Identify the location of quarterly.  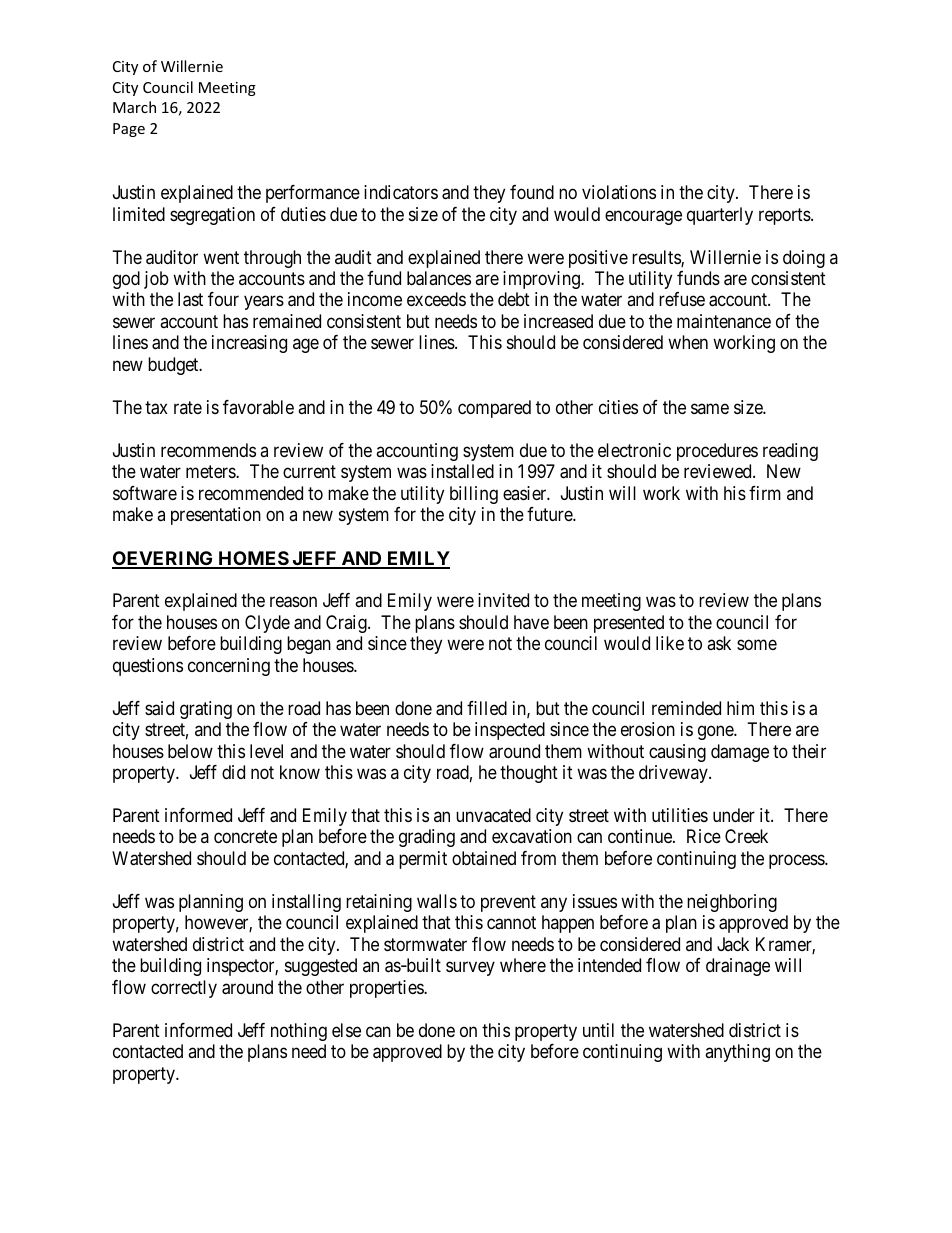
(720, 216).
